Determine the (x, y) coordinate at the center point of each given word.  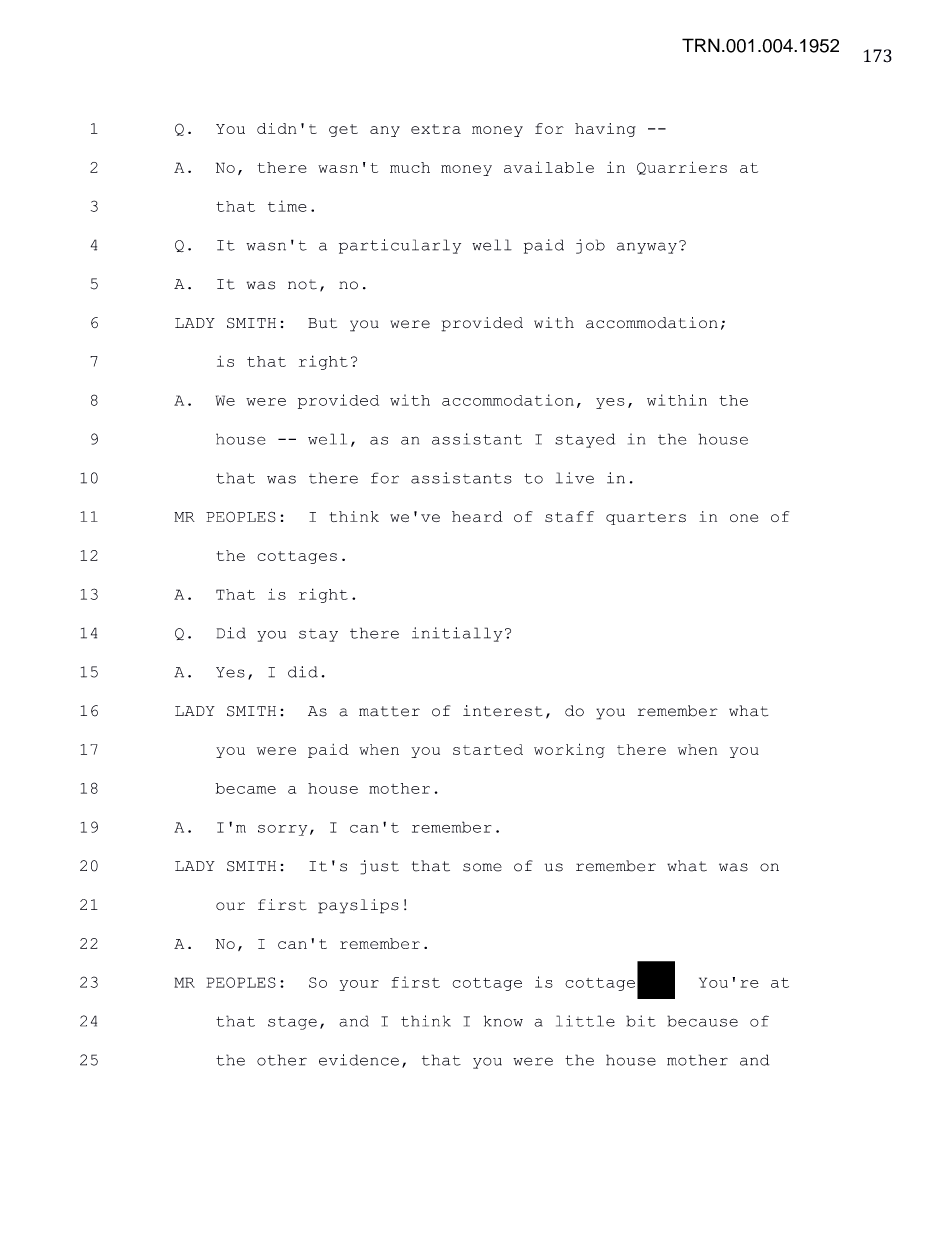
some (482, 867)
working (569, 750)
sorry (282, 830)
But (322, 323)
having (605, 130)
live (575, 478)
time (287, 206)
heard (477, 516)
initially (457, 634)
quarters (646, 518)
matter (389, 711)
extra (436, 129)
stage (292, 1023)
